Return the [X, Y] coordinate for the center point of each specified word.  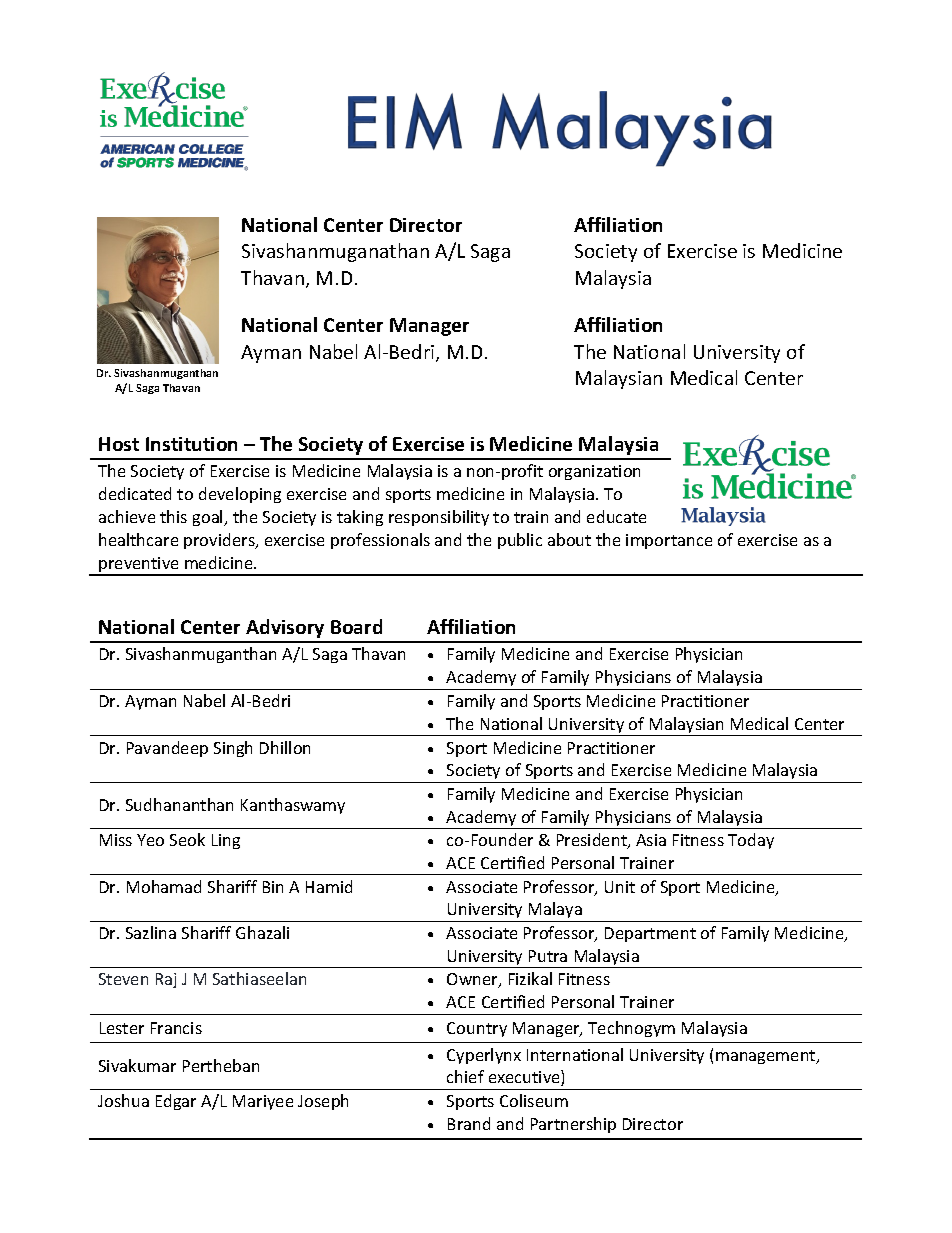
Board [356, 626]
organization [594, 472]
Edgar [176, 1102]
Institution [191, 444]
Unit [620, 887]
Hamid [329, 886]
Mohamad [164, 886]
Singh [233, 749]
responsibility [439, 518]
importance [669, 541]
